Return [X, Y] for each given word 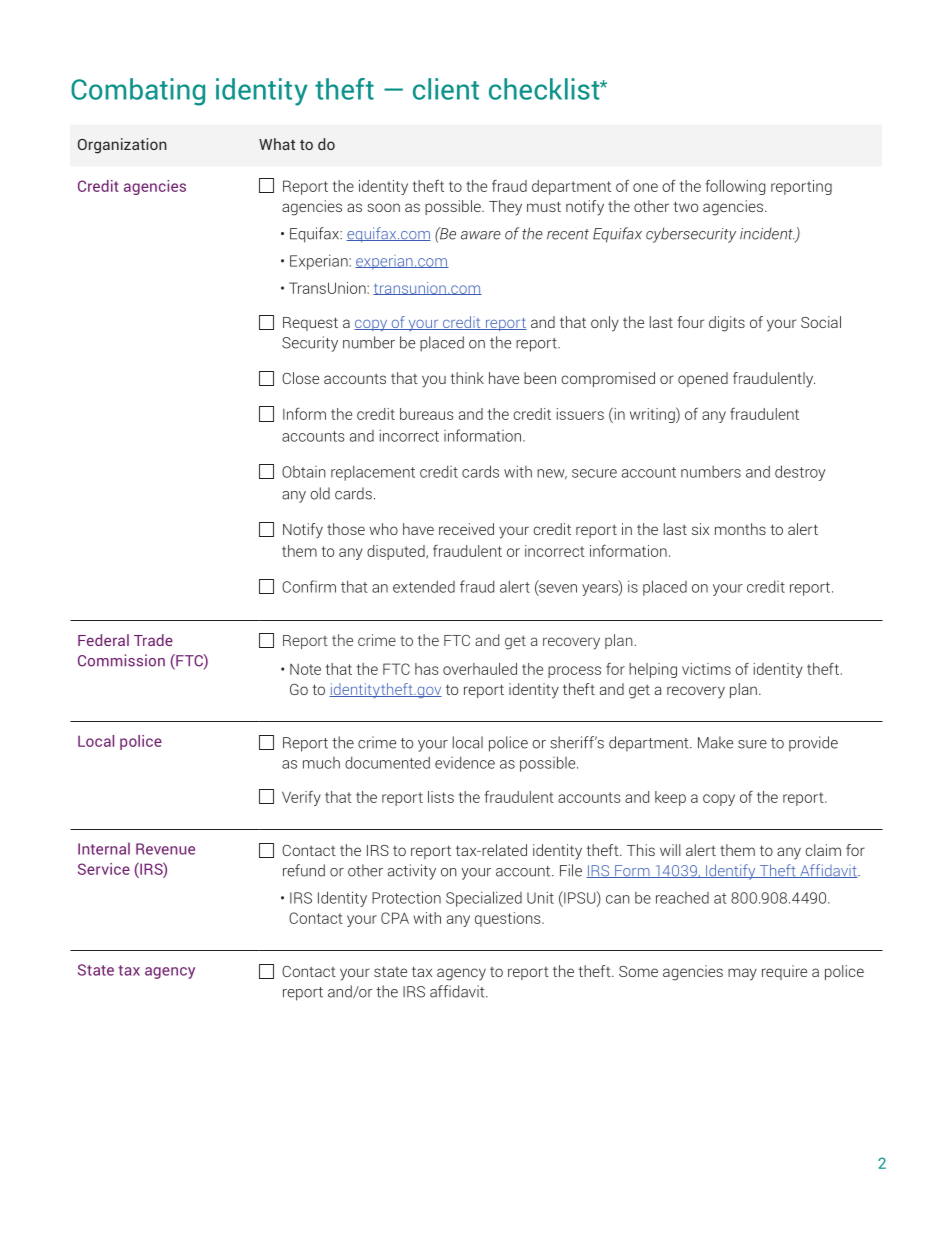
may [742, 974]
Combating [138, 92]
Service [104, 869]
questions [509, 919]
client [446, 89]
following [735, 187]
